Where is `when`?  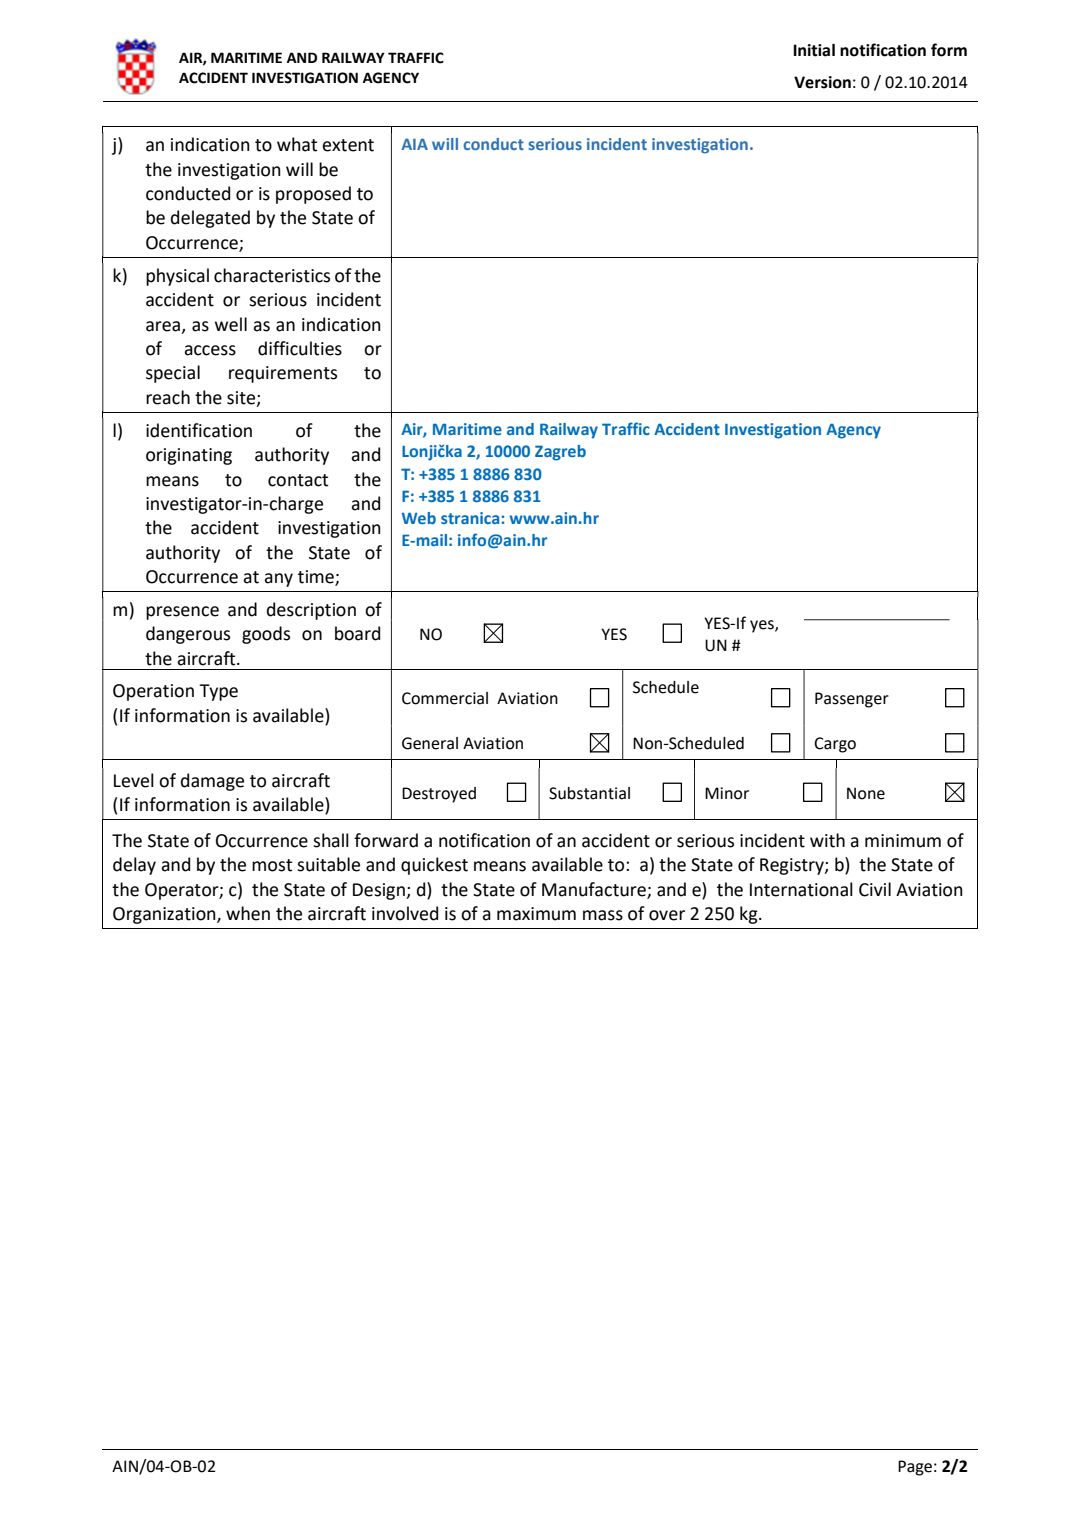 when is located at coordinates (248, 913).
